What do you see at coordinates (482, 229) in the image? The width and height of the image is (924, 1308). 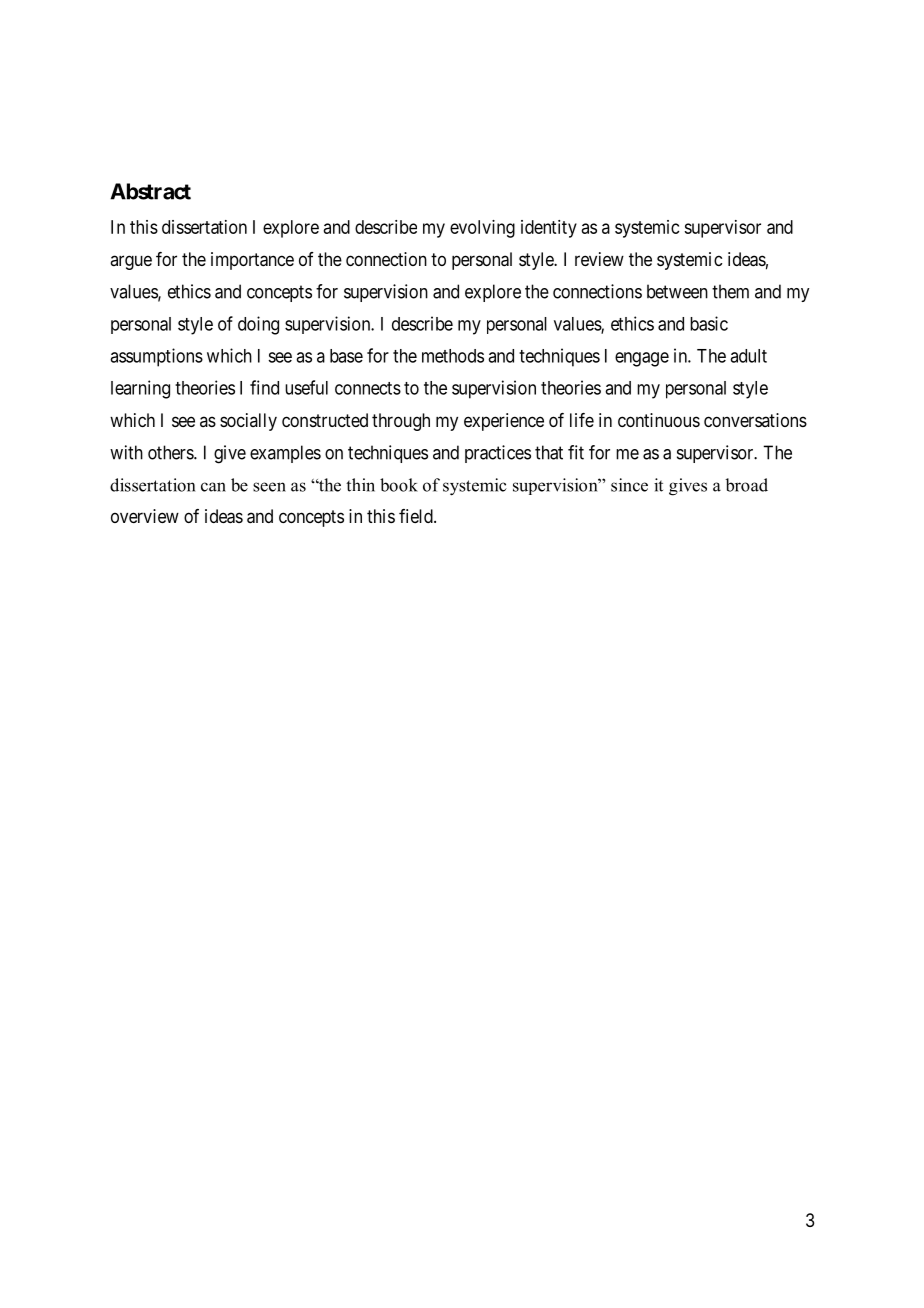 I see `evolving` at bounding box center [482, 229].
